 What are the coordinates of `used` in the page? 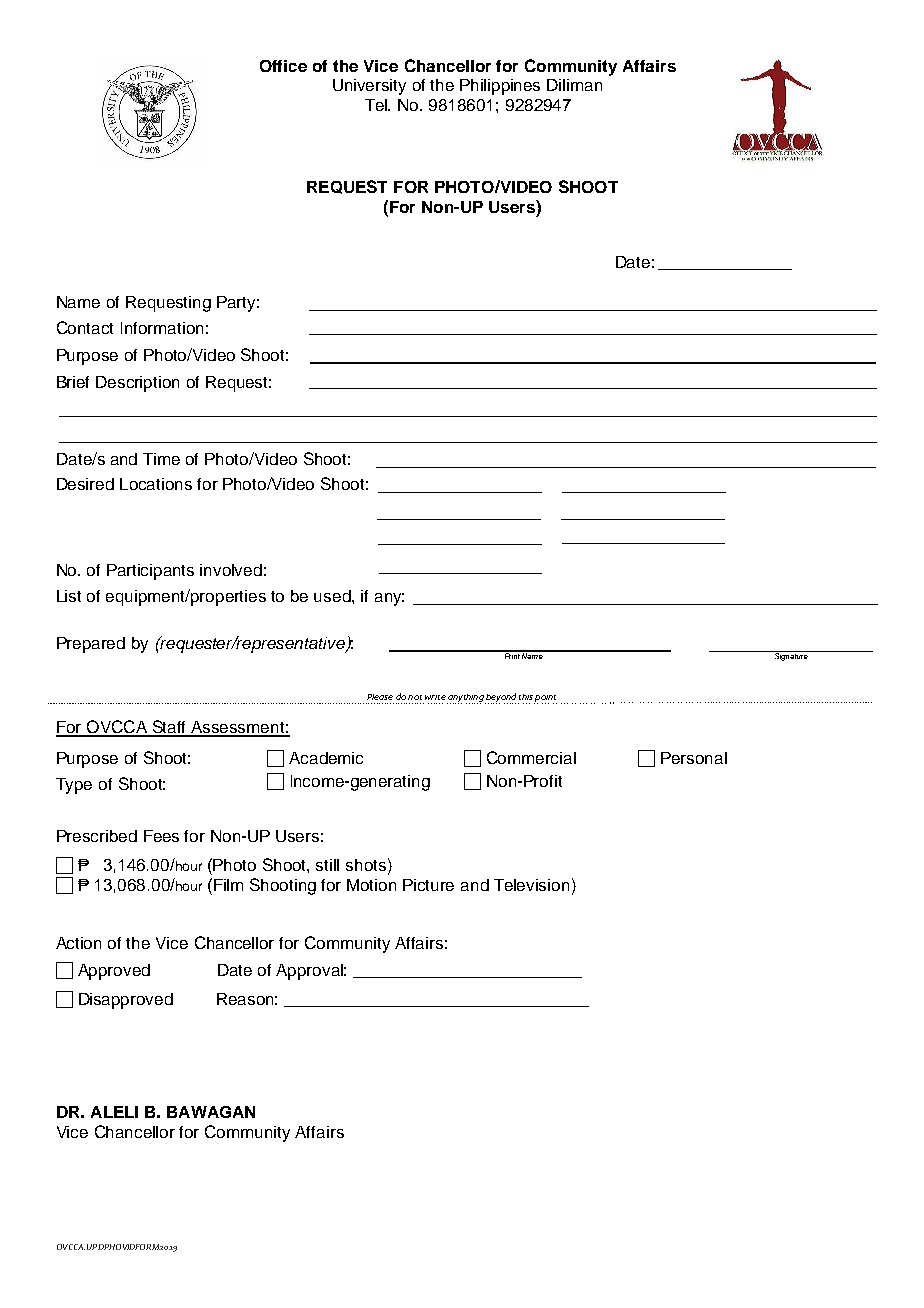 It's located at (333, 596).
